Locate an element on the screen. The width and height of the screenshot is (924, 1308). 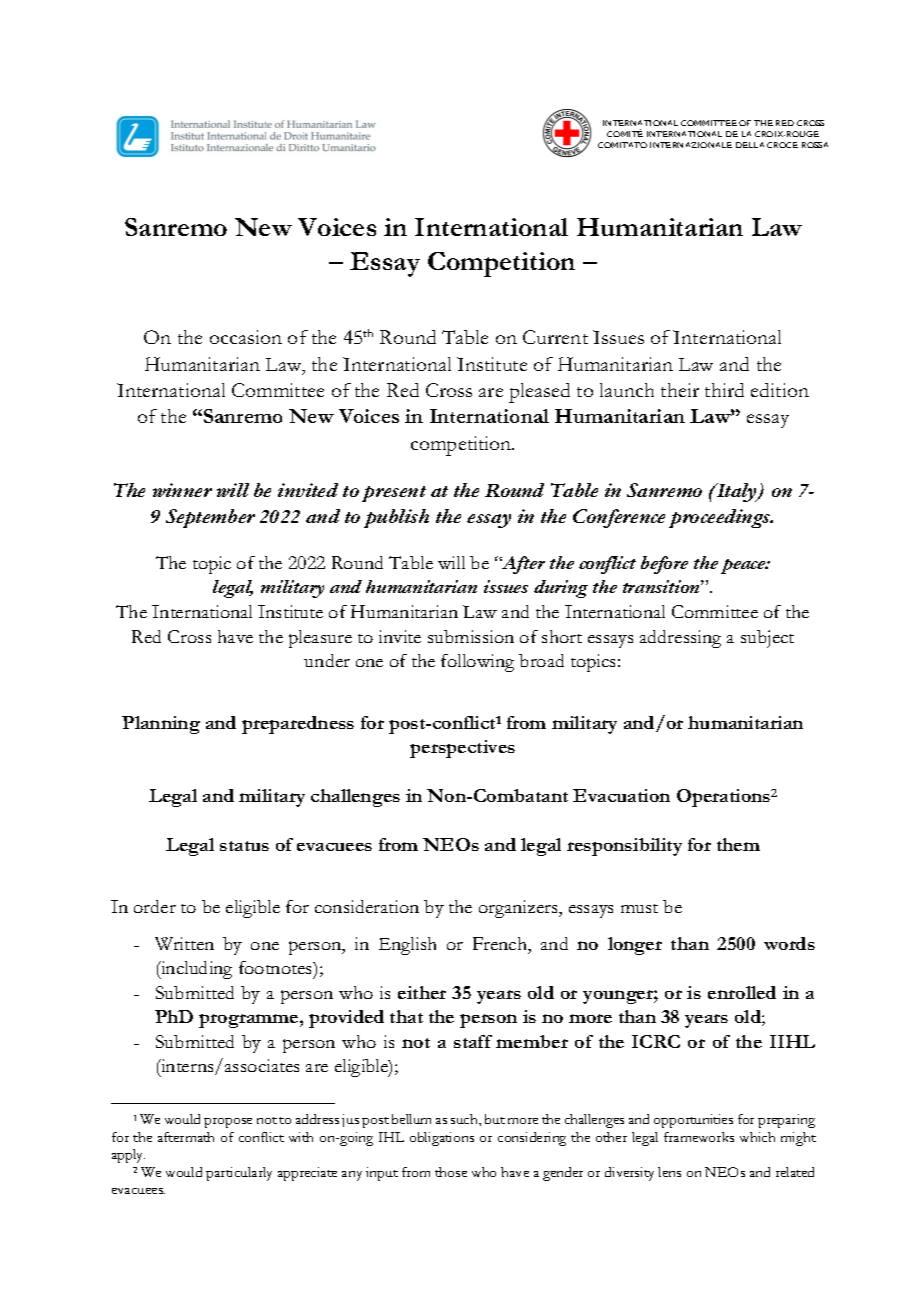
subject is located at coordinates (767, 639).
